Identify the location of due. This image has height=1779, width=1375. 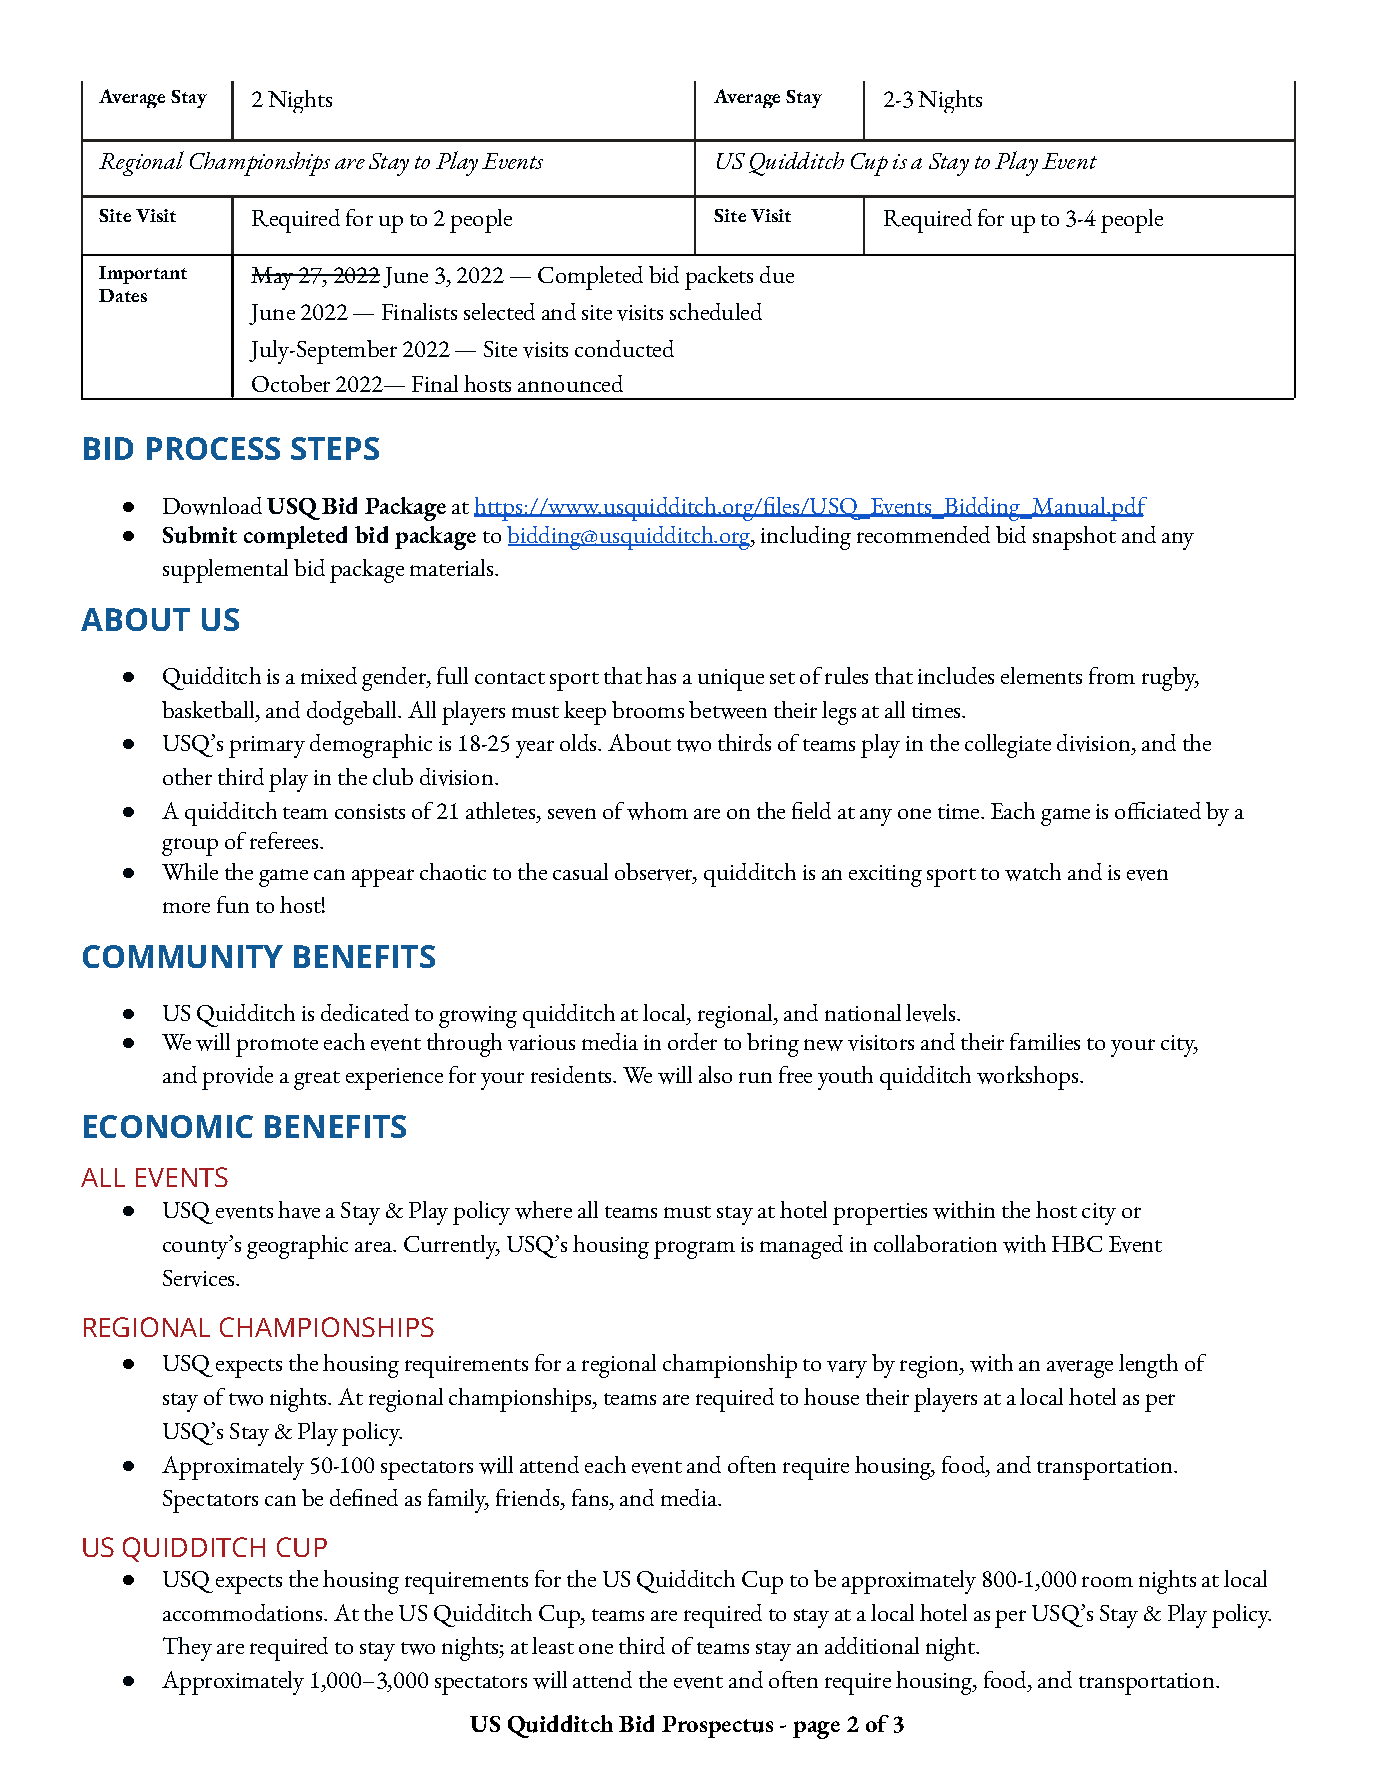
(777, 274).
